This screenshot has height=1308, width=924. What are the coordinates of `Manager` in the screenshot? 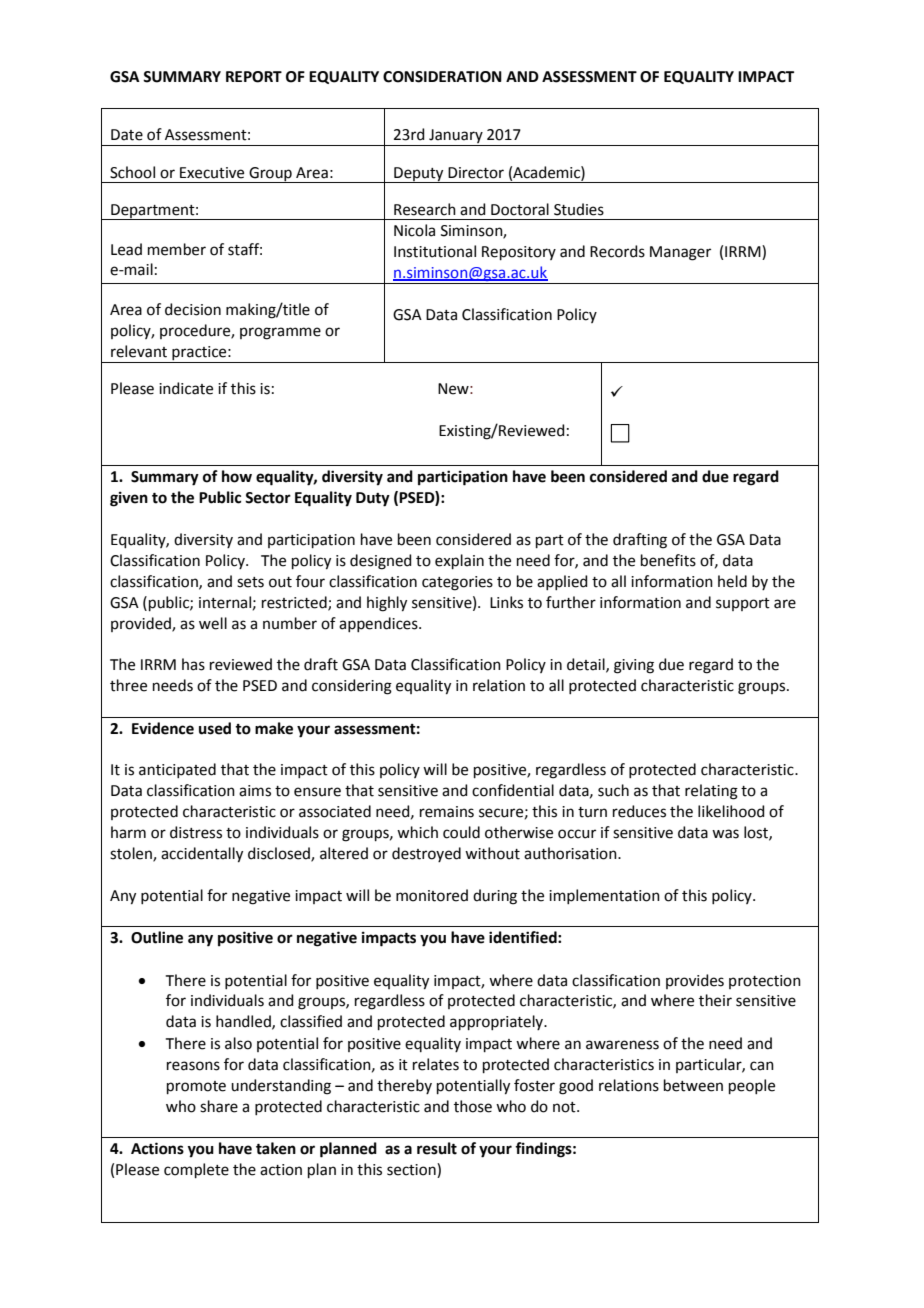 It's located at (680, 253).
